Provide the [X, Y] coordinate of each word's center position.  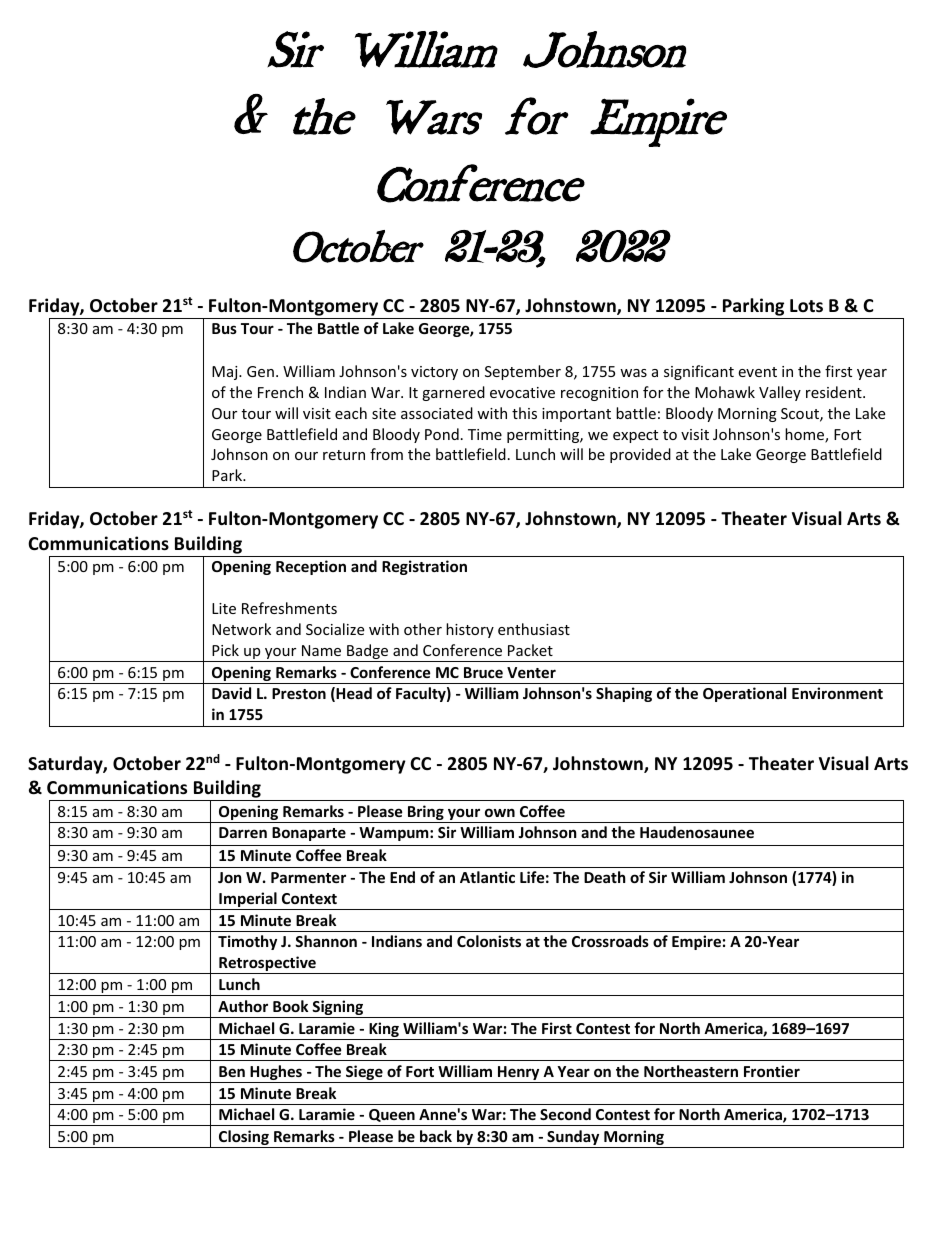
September [523, 372]
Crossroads [610, 941]
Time [485, 434]
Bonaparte [309, 834]
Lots [806, 305]
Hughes [276, 1074]
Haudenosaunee [697, 832]
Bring [426, 814]
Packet [530, 650]
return [344, 455]
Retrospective [267, 965]
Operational [744, 694]
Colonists [489, 941]
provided [640, 455]
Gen [260, 371]
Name [321, 650]
